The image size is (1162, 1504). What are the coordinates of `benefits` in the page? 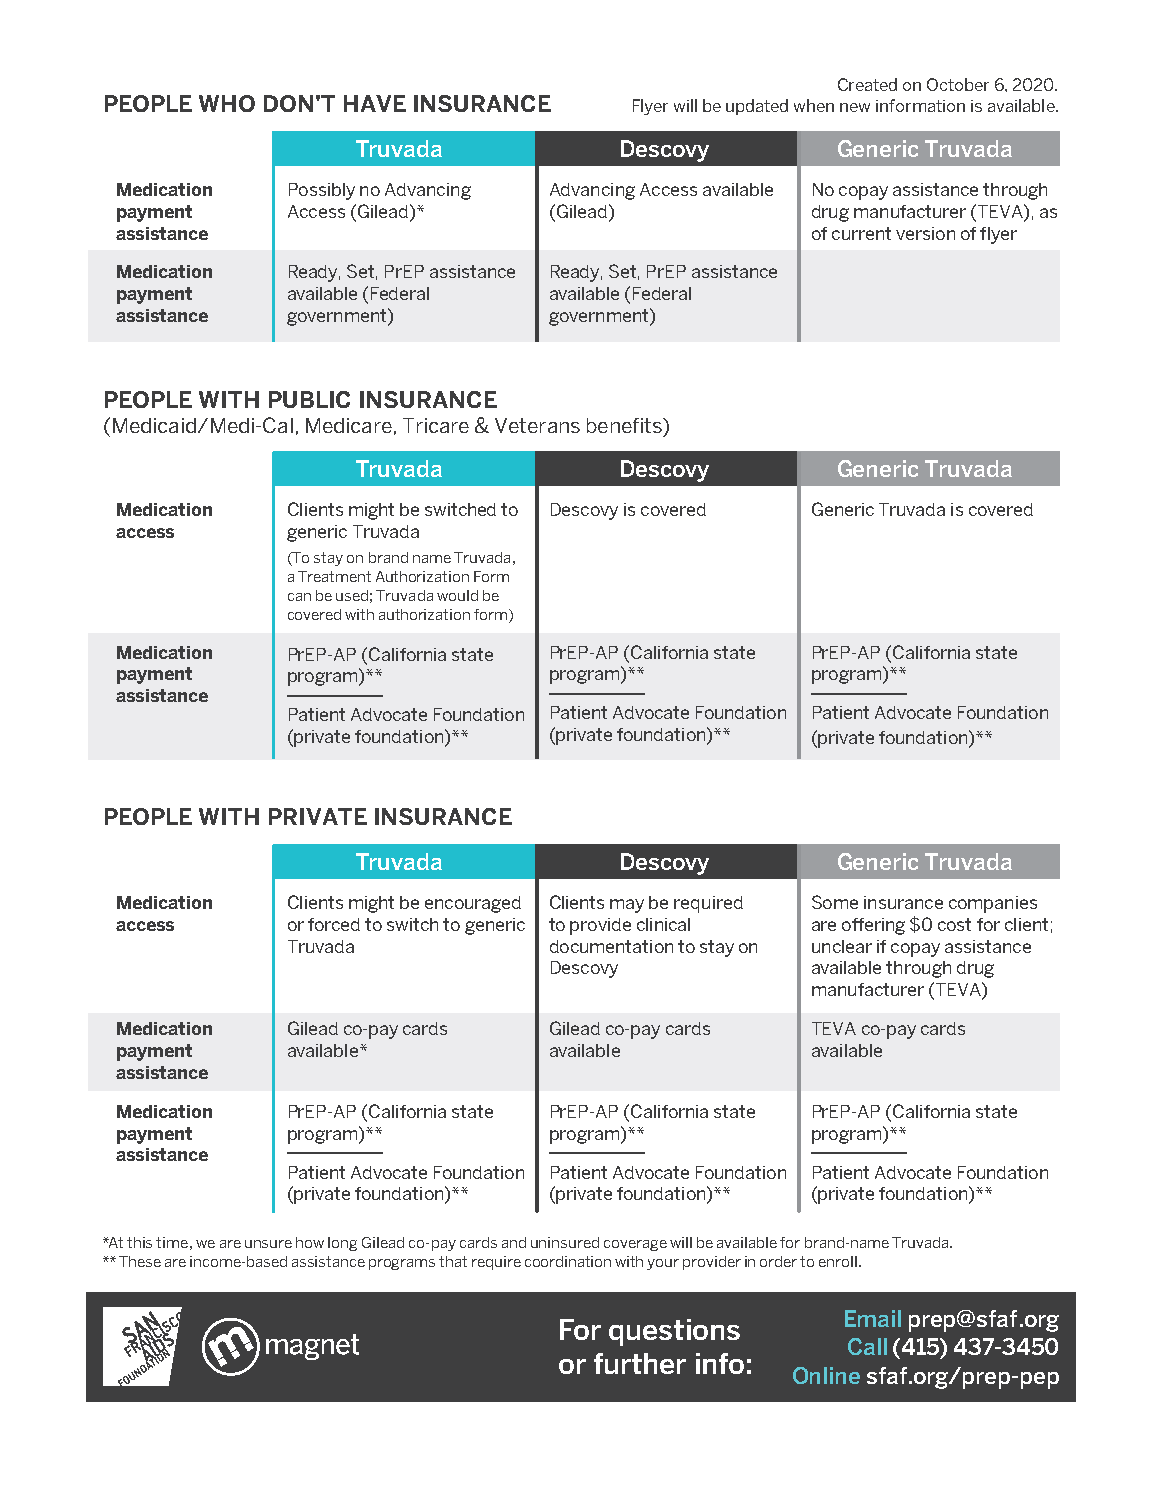 It's located at (625, 425).
